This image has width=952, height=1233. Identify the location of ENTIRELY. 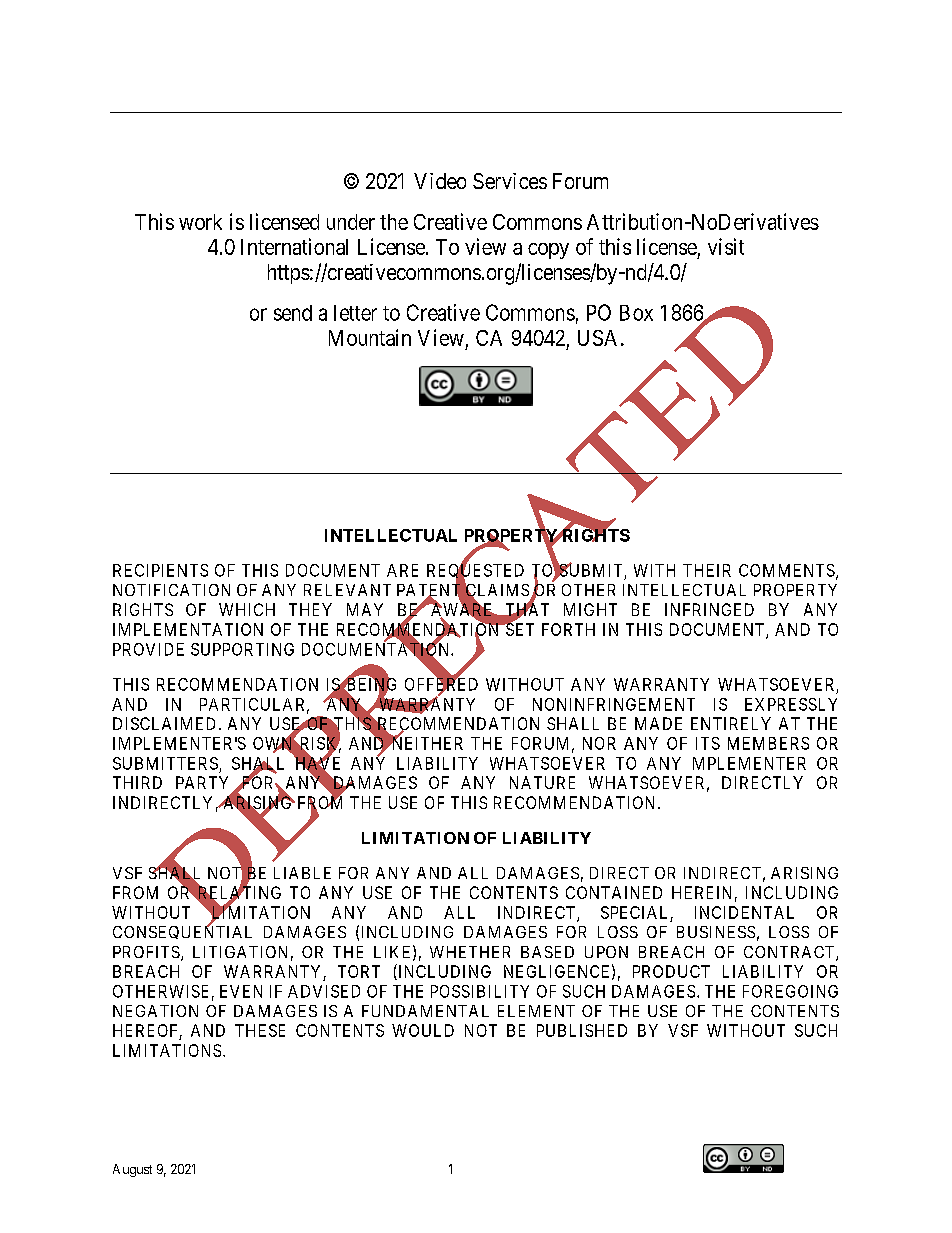
(731, 723).
